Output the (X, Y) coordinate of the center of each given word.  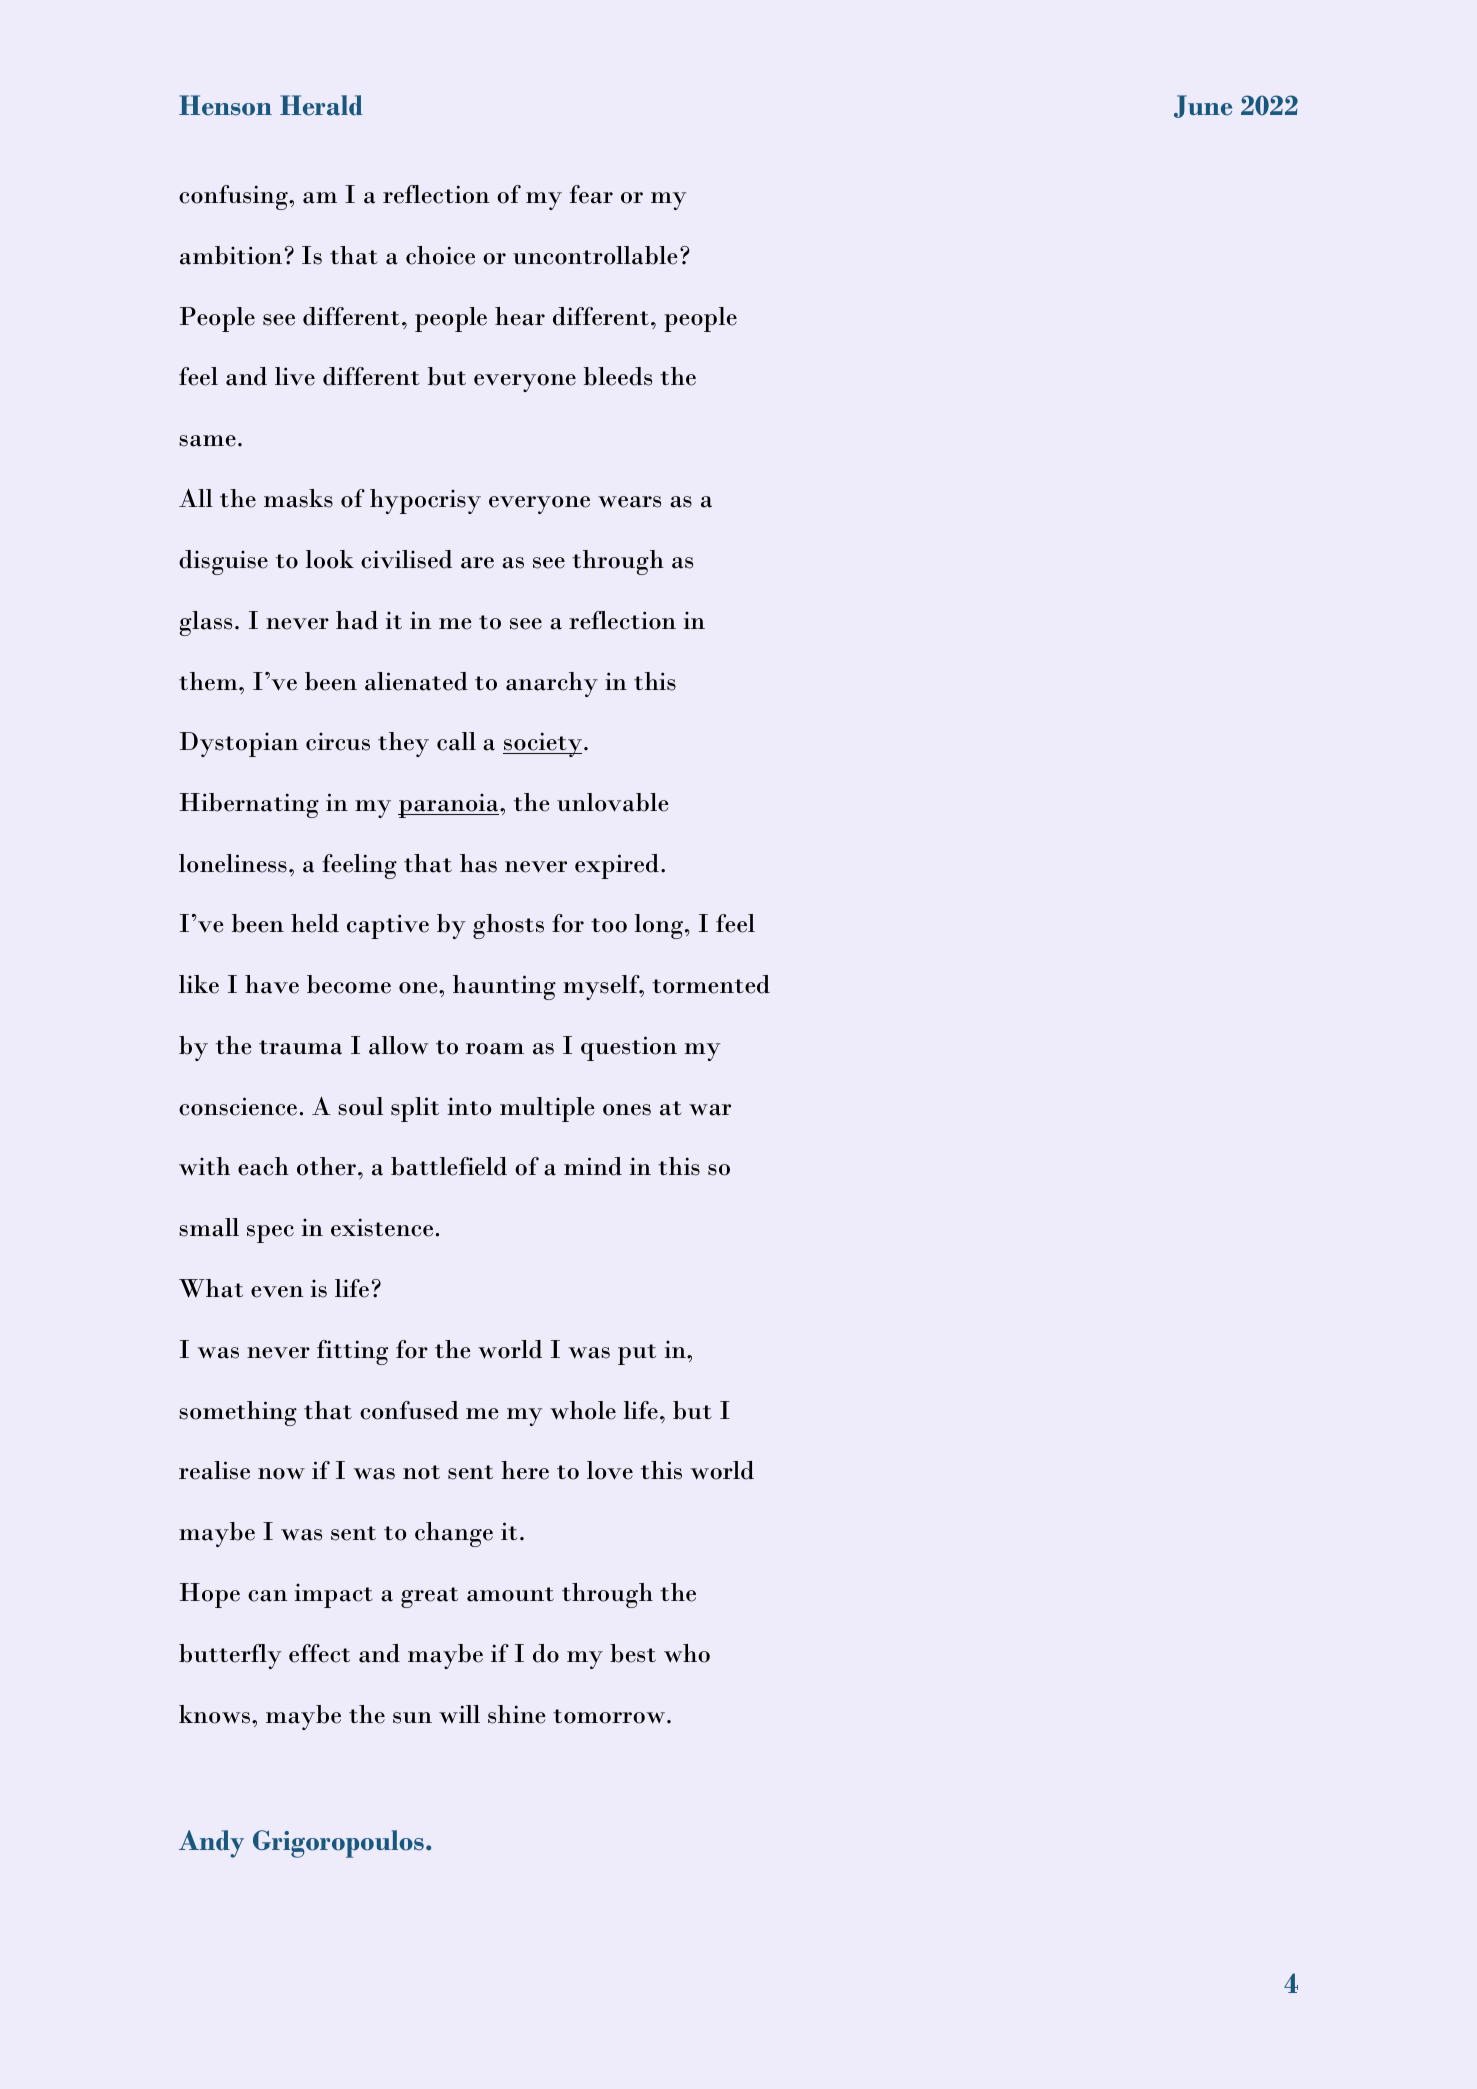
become (349, 984)
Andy (211, 1844)
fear (591, 194)
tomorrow (609, 1716)
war (710, 1110)
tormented (711, 984)
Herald (321, 105)
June (1203, 106)
